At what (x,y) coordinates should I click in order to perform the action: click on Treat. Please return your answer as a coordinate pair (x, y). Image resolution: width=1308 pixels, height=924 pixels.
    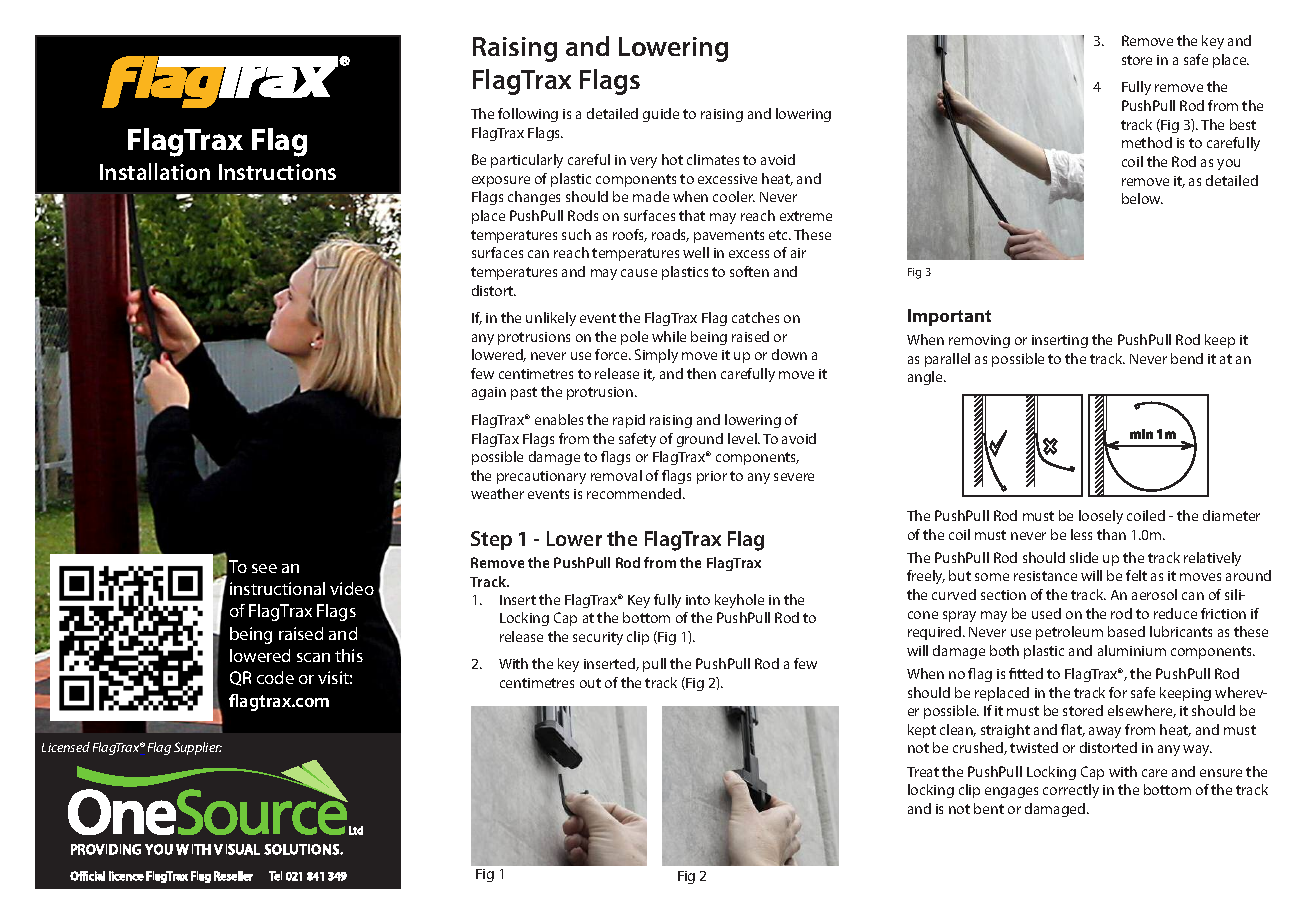
    Looking at the image, I should click on (923, 772).
